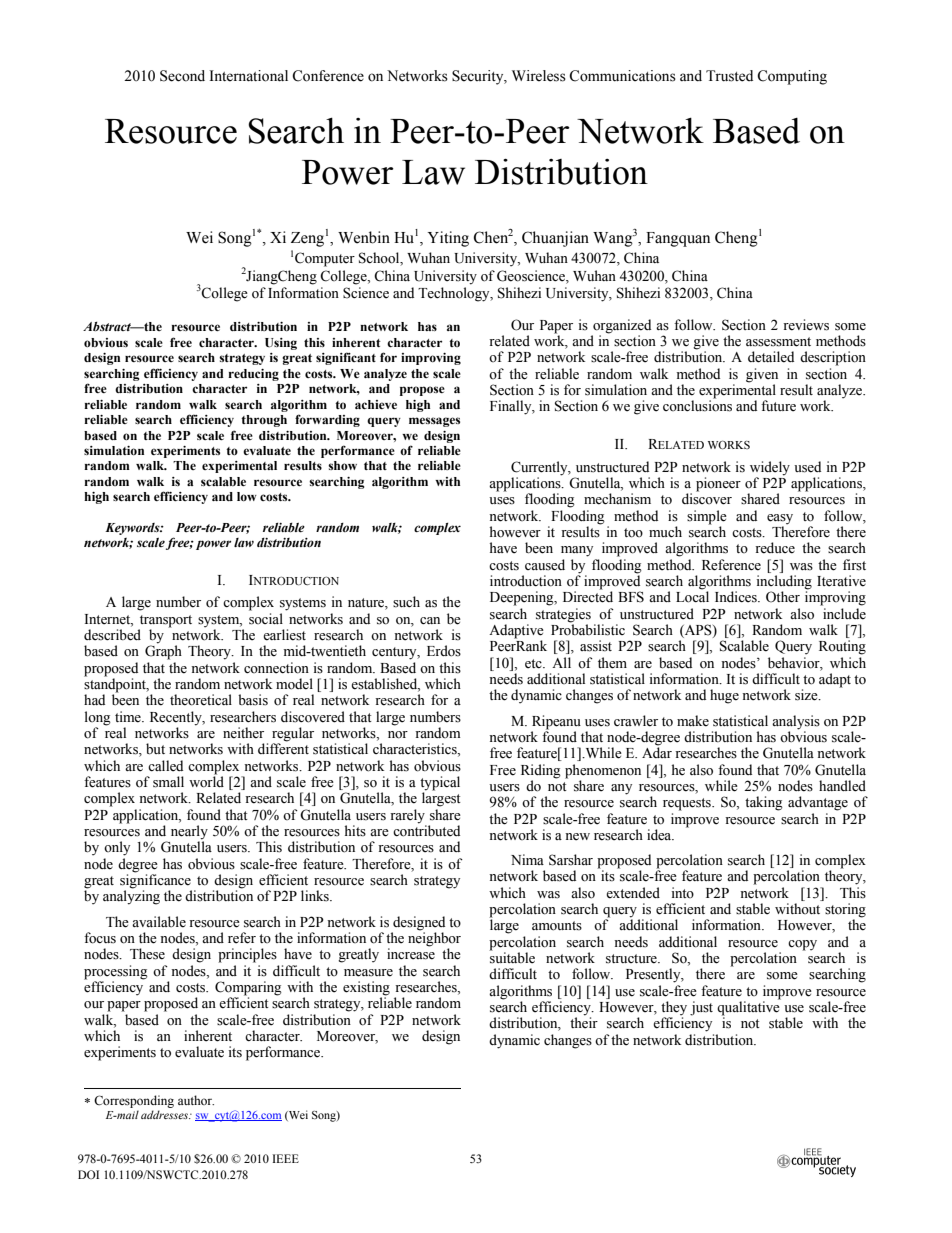  I want to click on Other, so click(783, 597).
